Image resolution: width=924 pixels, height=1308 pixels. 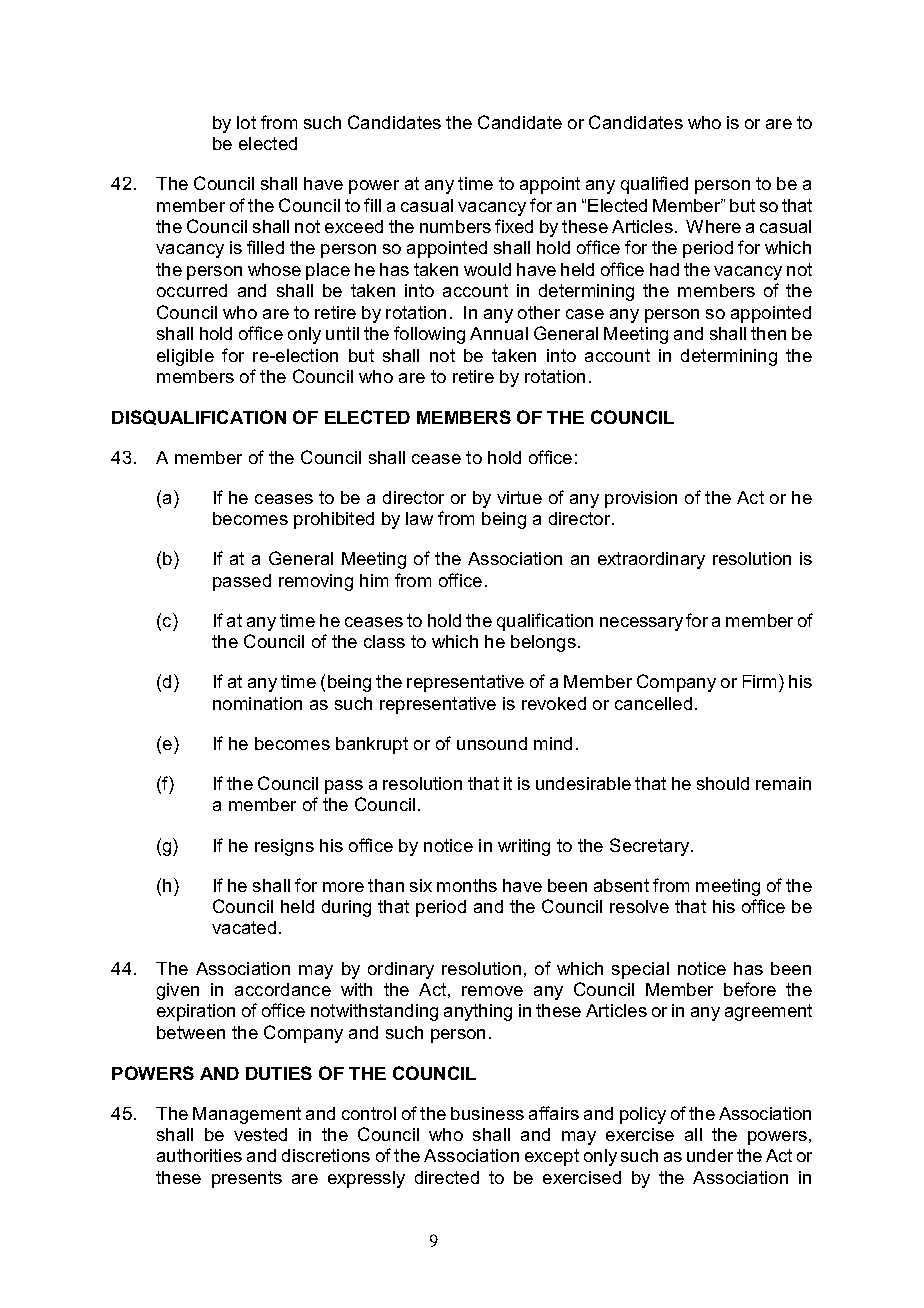 I want to click on lot, so click(x=246, y=122).
